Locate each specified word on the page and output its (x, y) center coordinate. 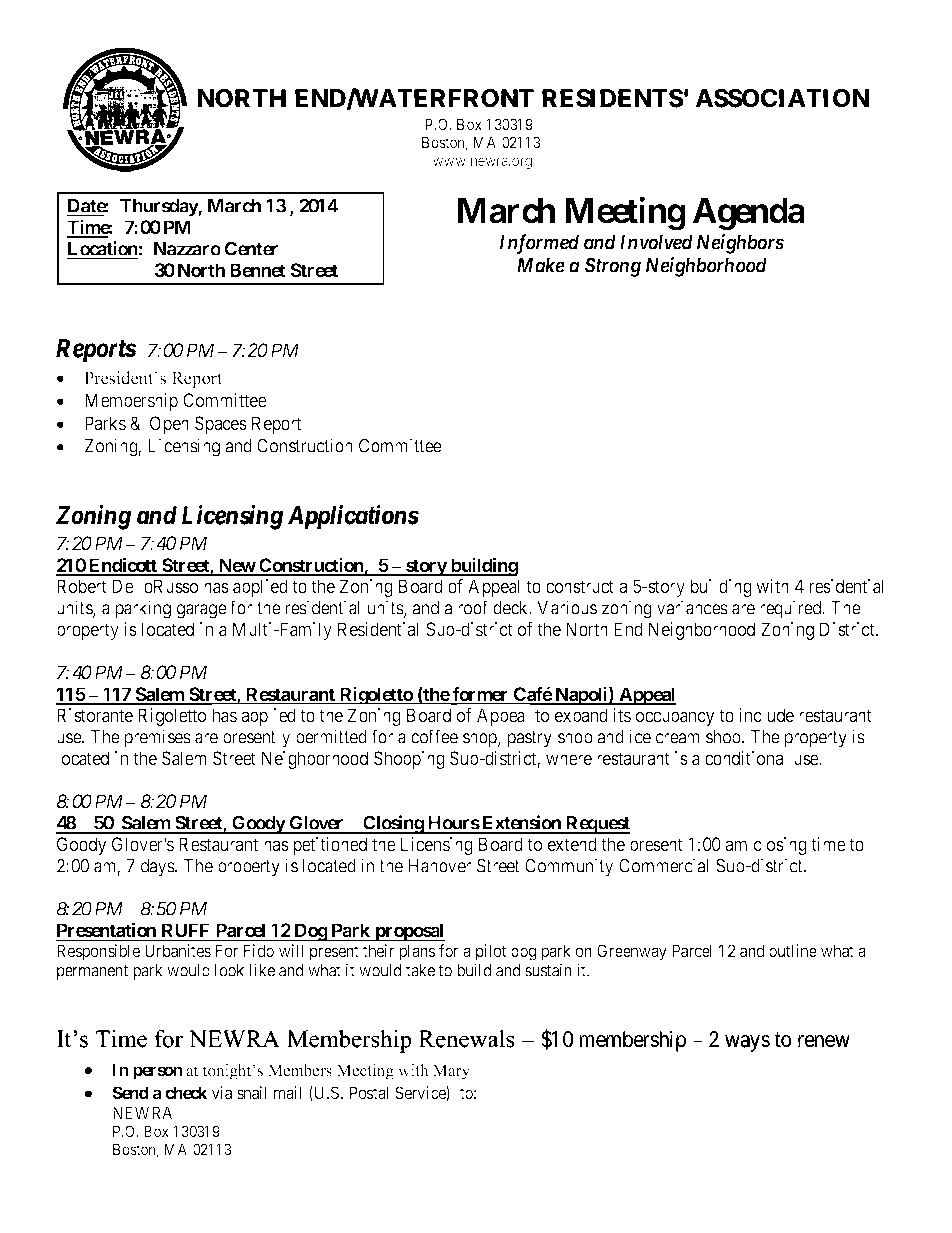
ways (747, 1044)
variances (692, 607)
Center (251, 248)
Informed (539, 244)
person (157, 1073)
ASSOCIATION (782, 98)
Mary (451, 1072)
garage (202, 611)
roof (473, 607)
